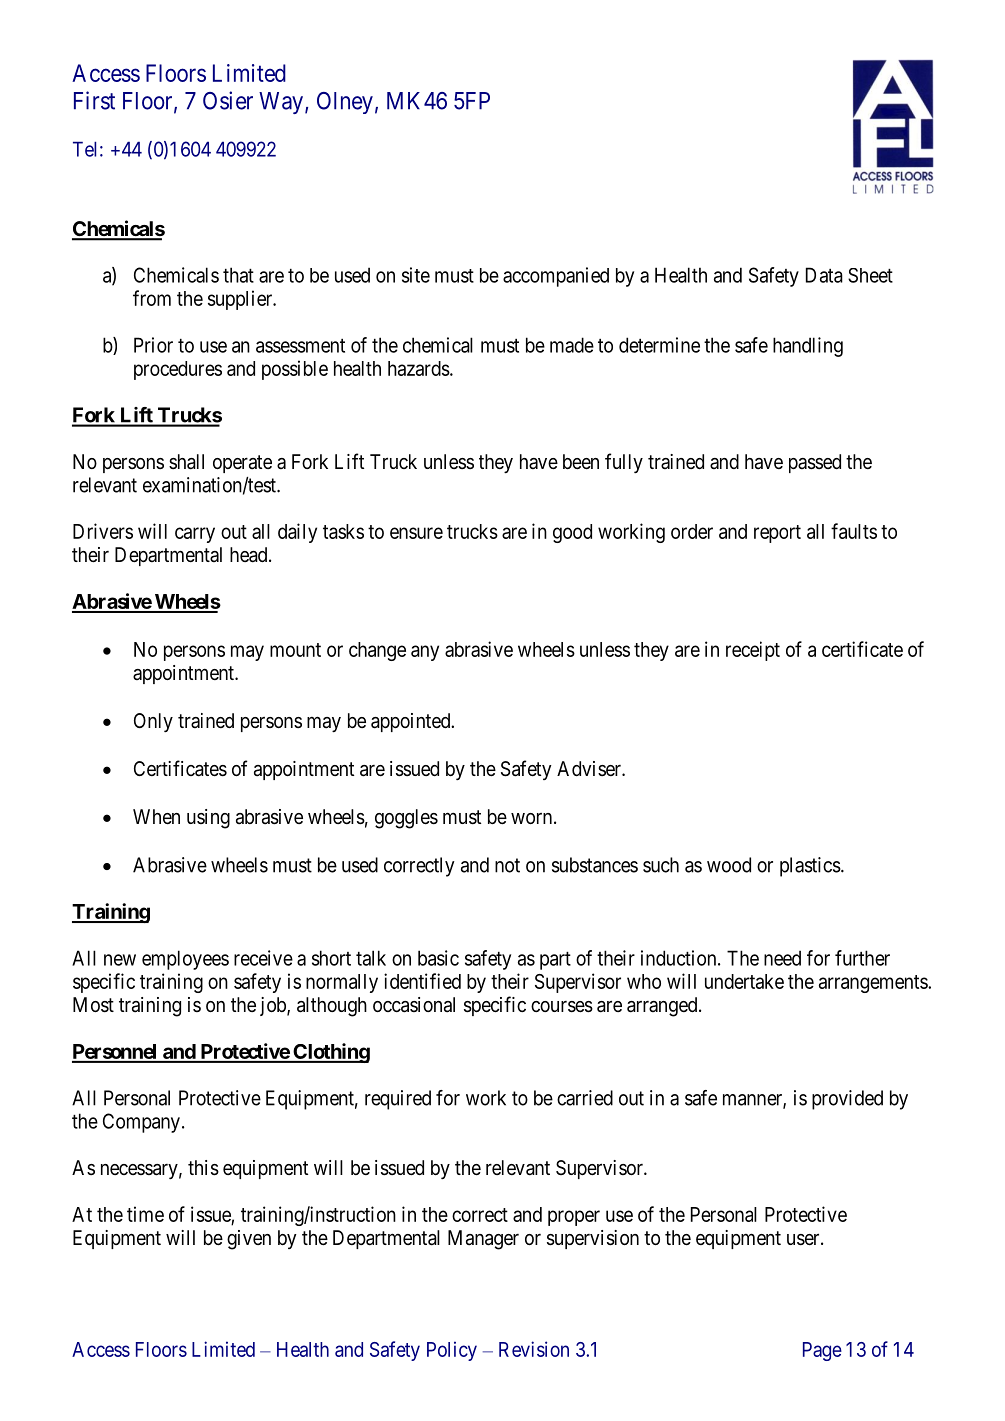 The height and width of the screenshot is (1421, 1005). Describe the element at coordinates (345, 103) in the screenshot. I see `Olney` at that location.
